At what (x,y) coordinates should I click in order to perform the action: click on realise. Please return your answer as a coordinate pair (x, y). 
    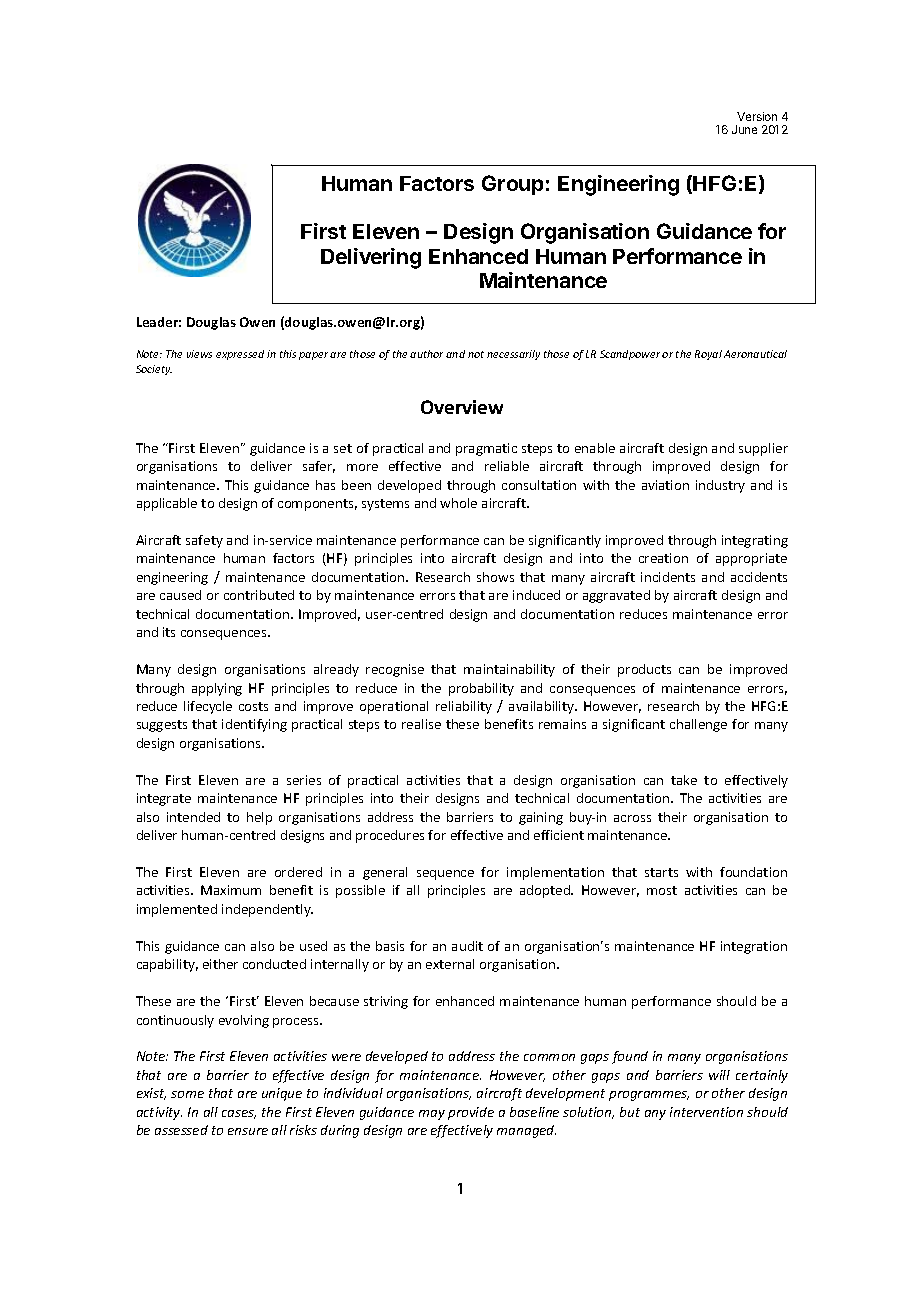
    Looking at the image, I should click on (421, 724).
